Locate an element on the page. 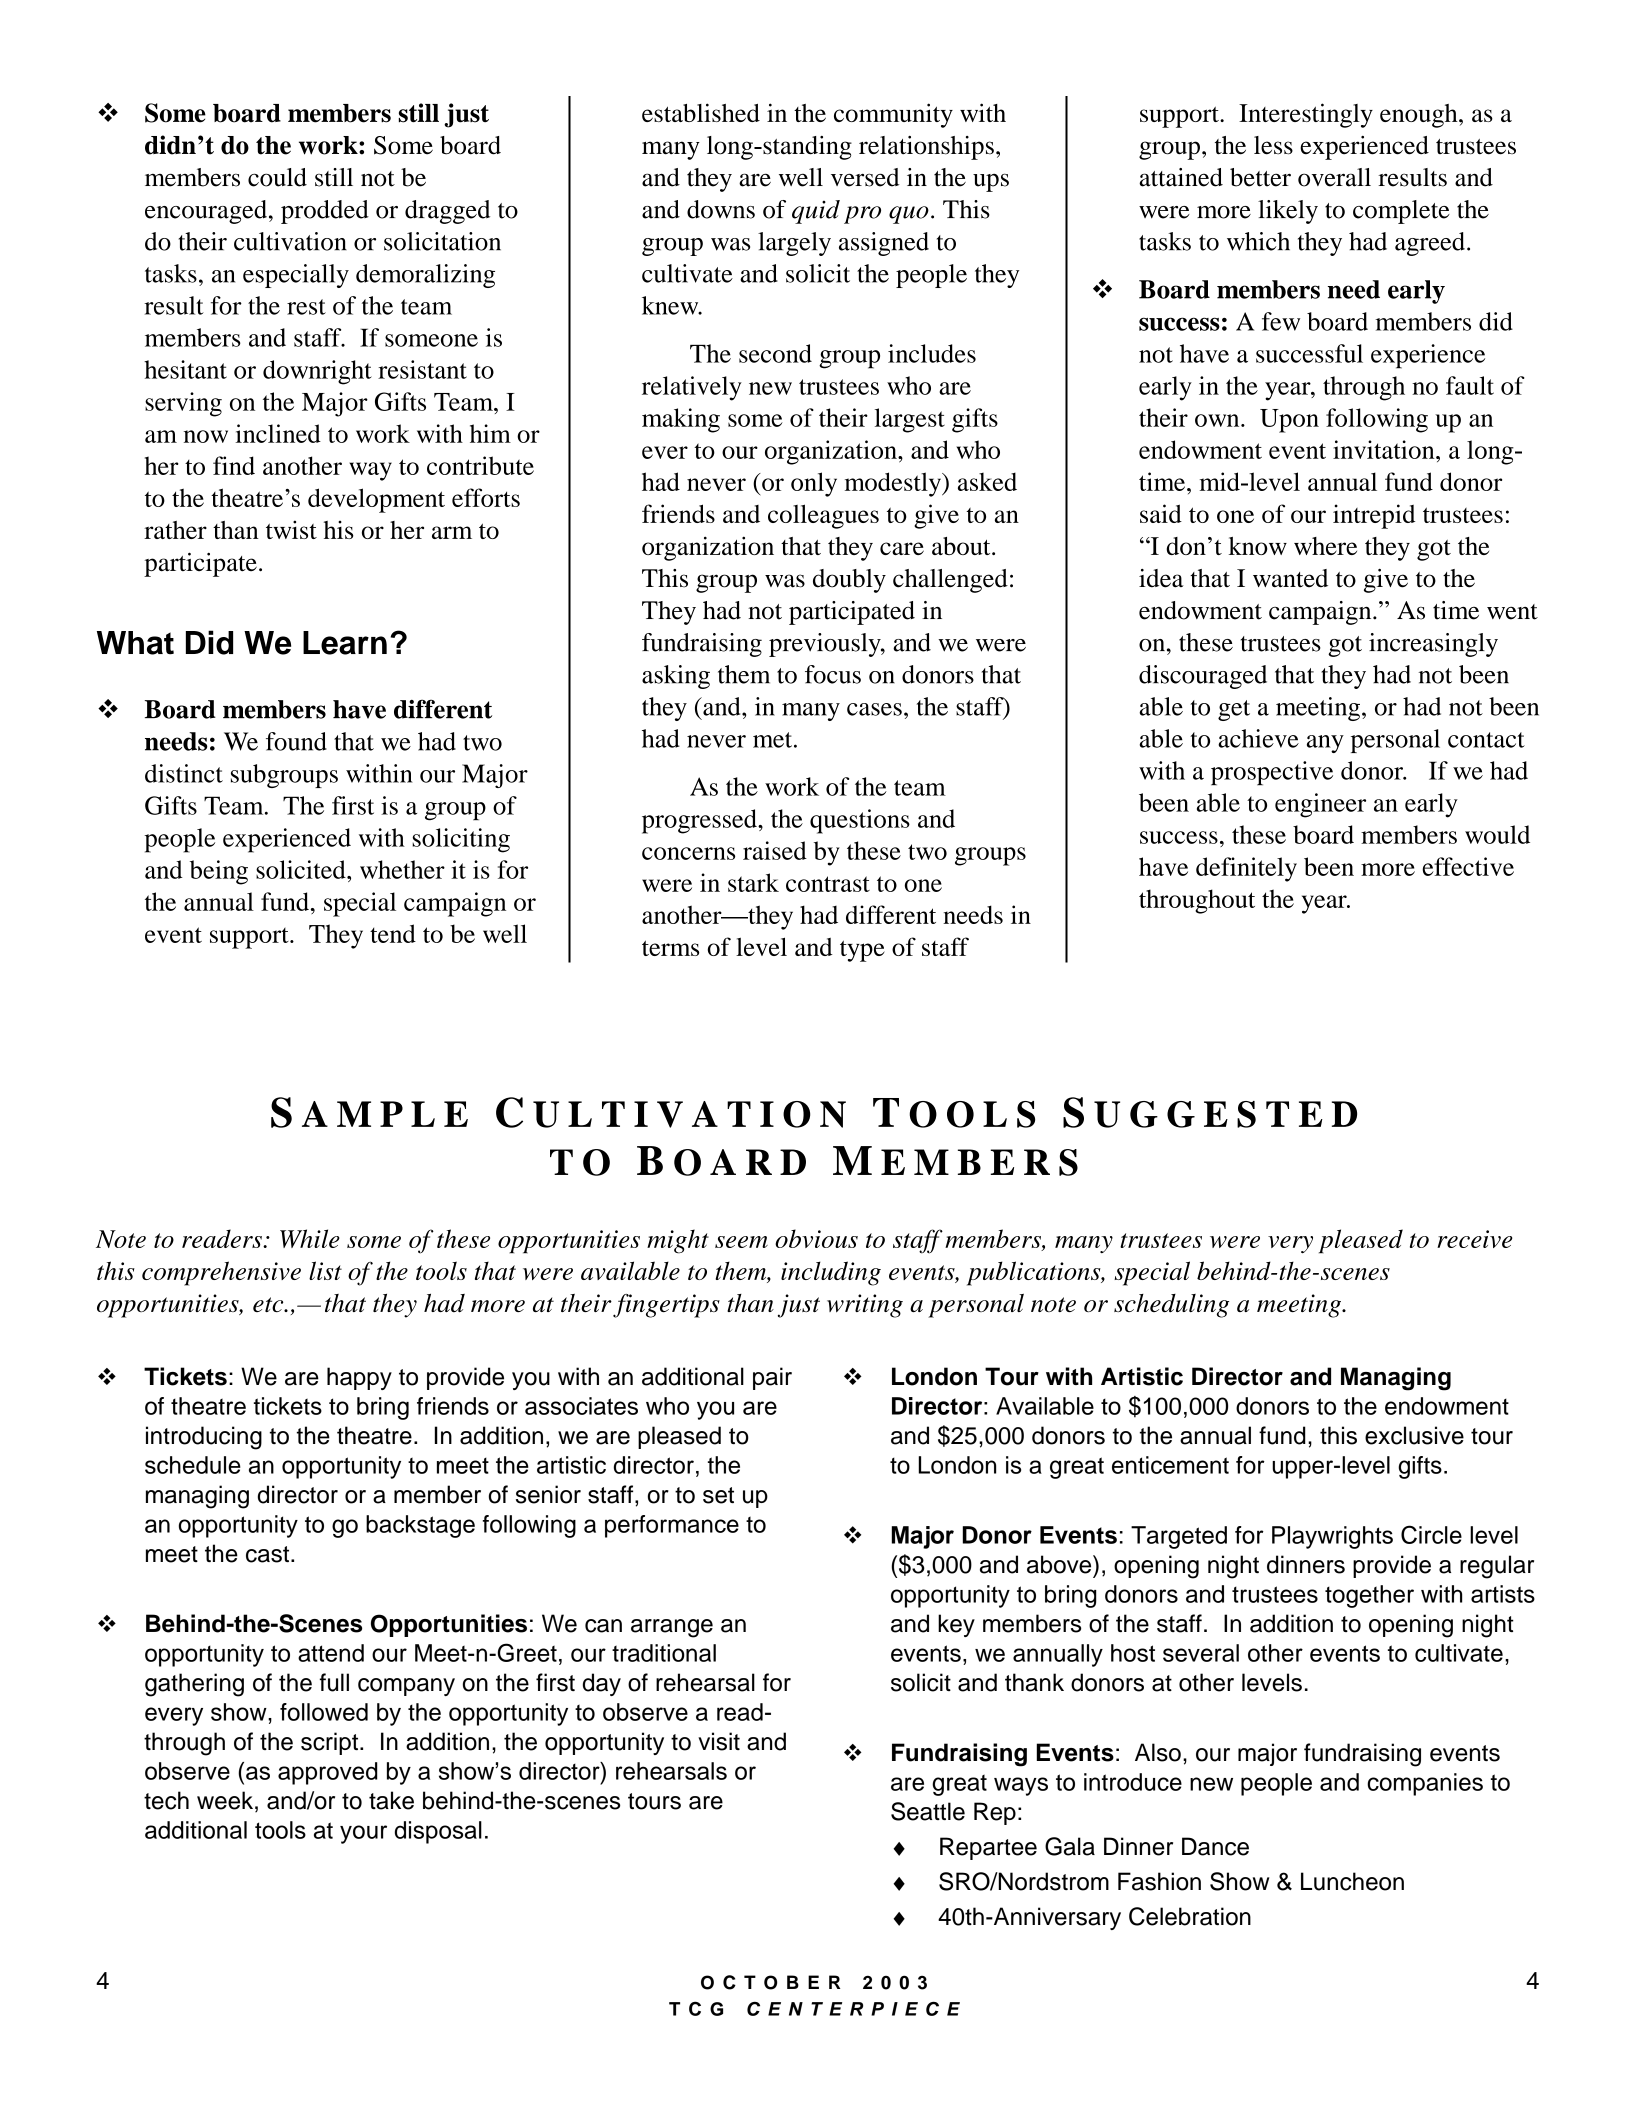  pair is located at coordinates (772, 1378).
